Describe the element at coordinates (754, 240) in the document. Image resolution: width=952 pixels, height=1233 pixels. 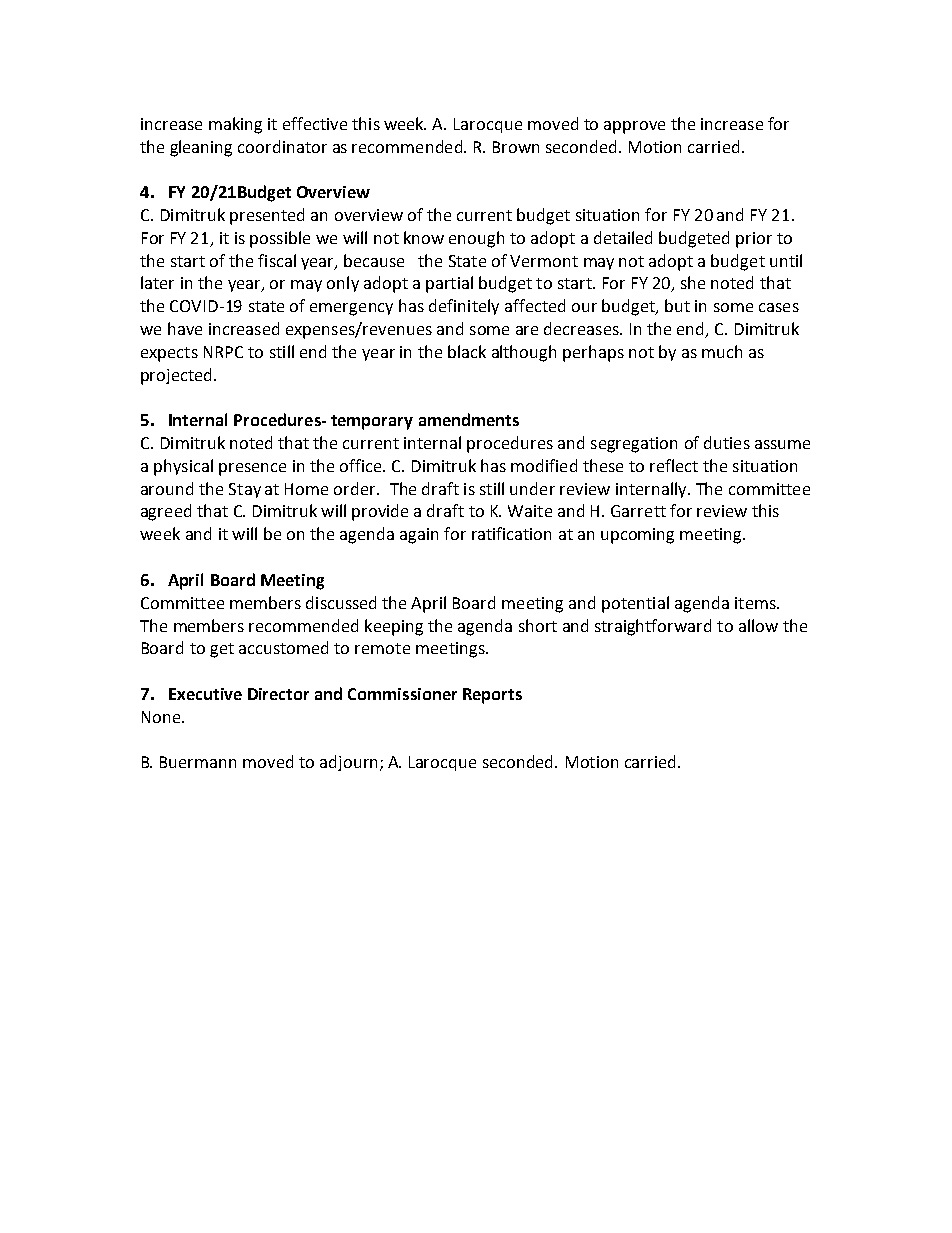
I see `prior` at that location.
